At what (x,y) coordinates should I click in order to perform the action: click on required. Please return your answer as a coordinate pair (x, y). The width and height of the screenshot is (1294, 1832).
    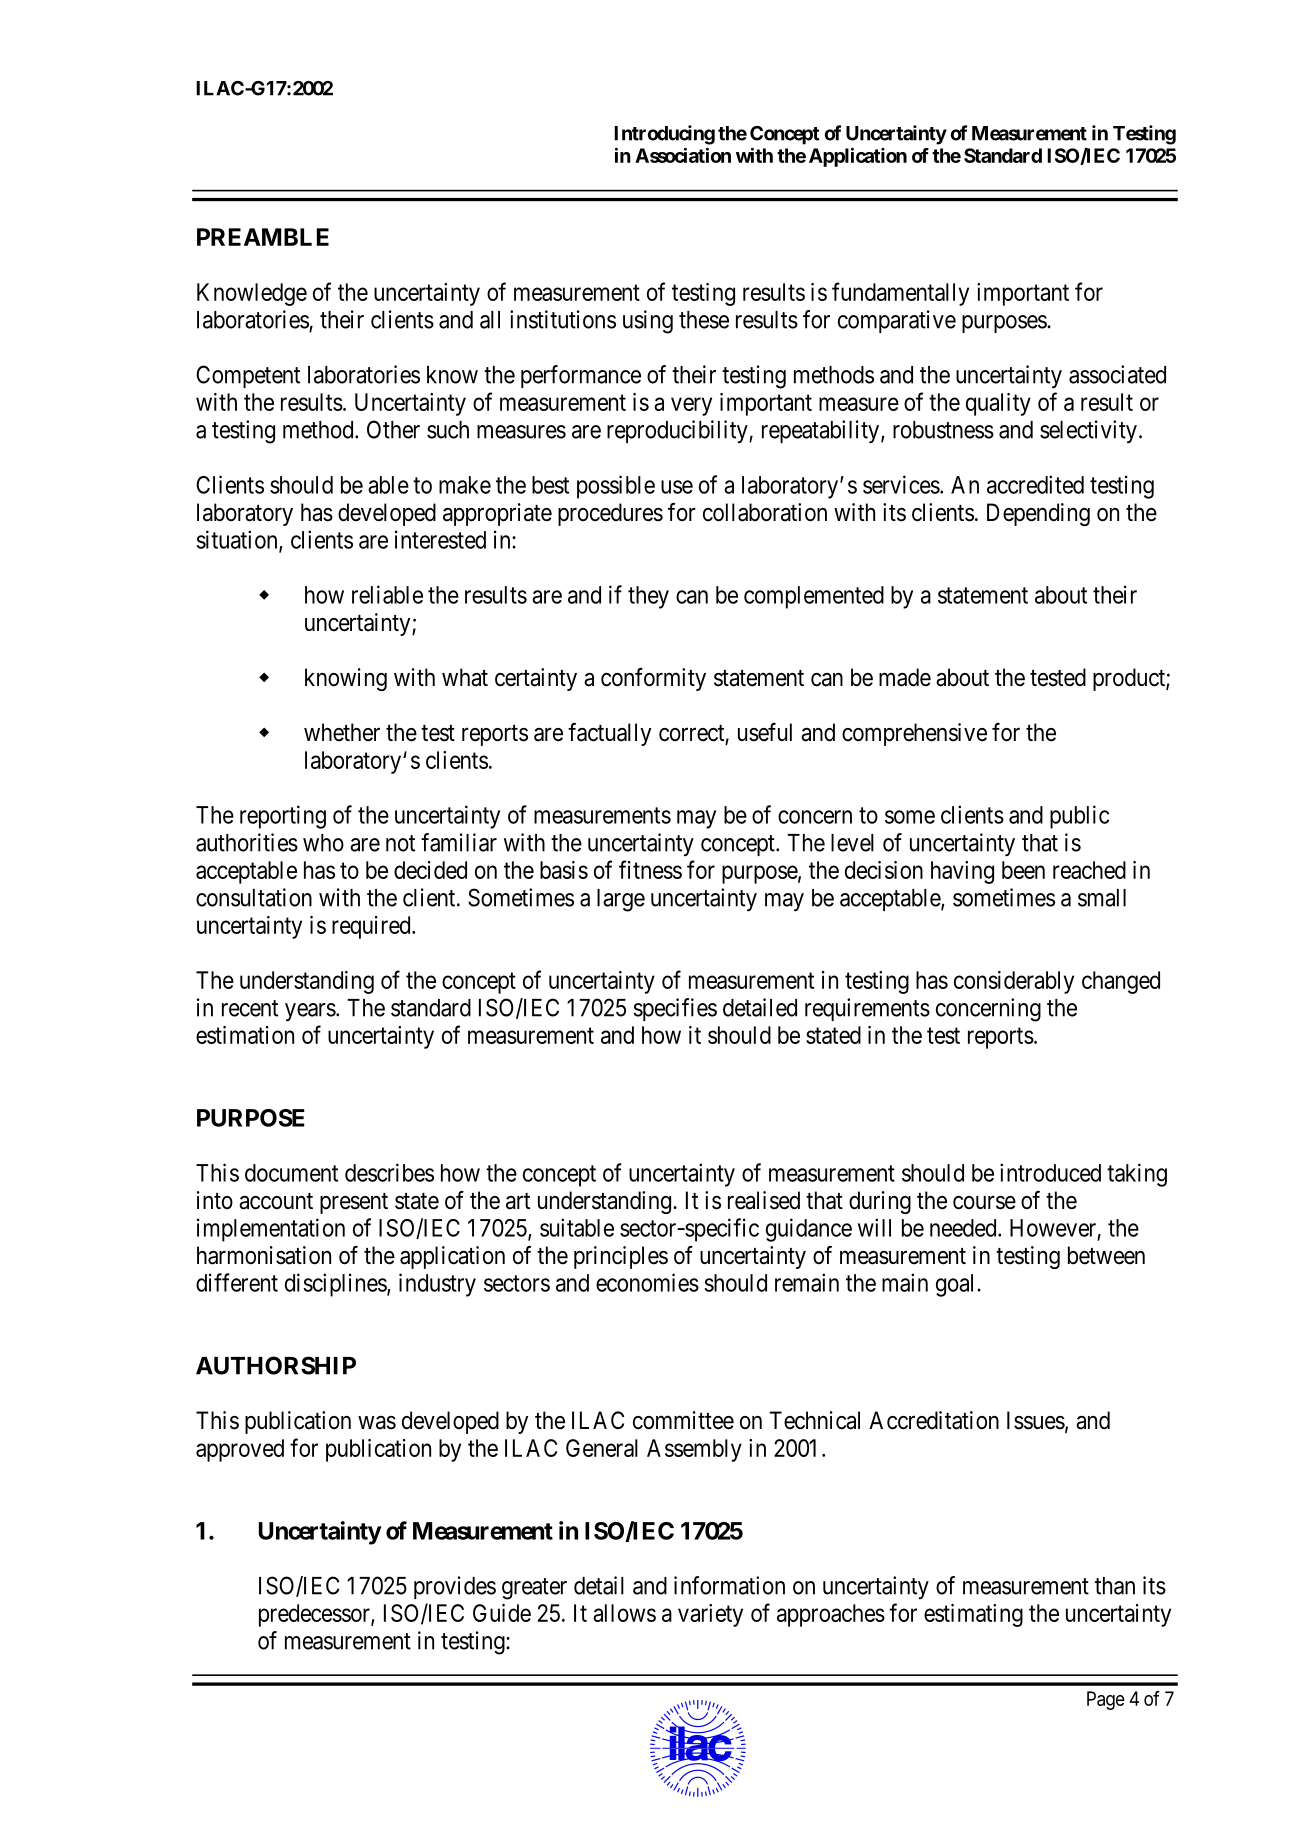
    Looking at the image, I should click on (372, 927).
